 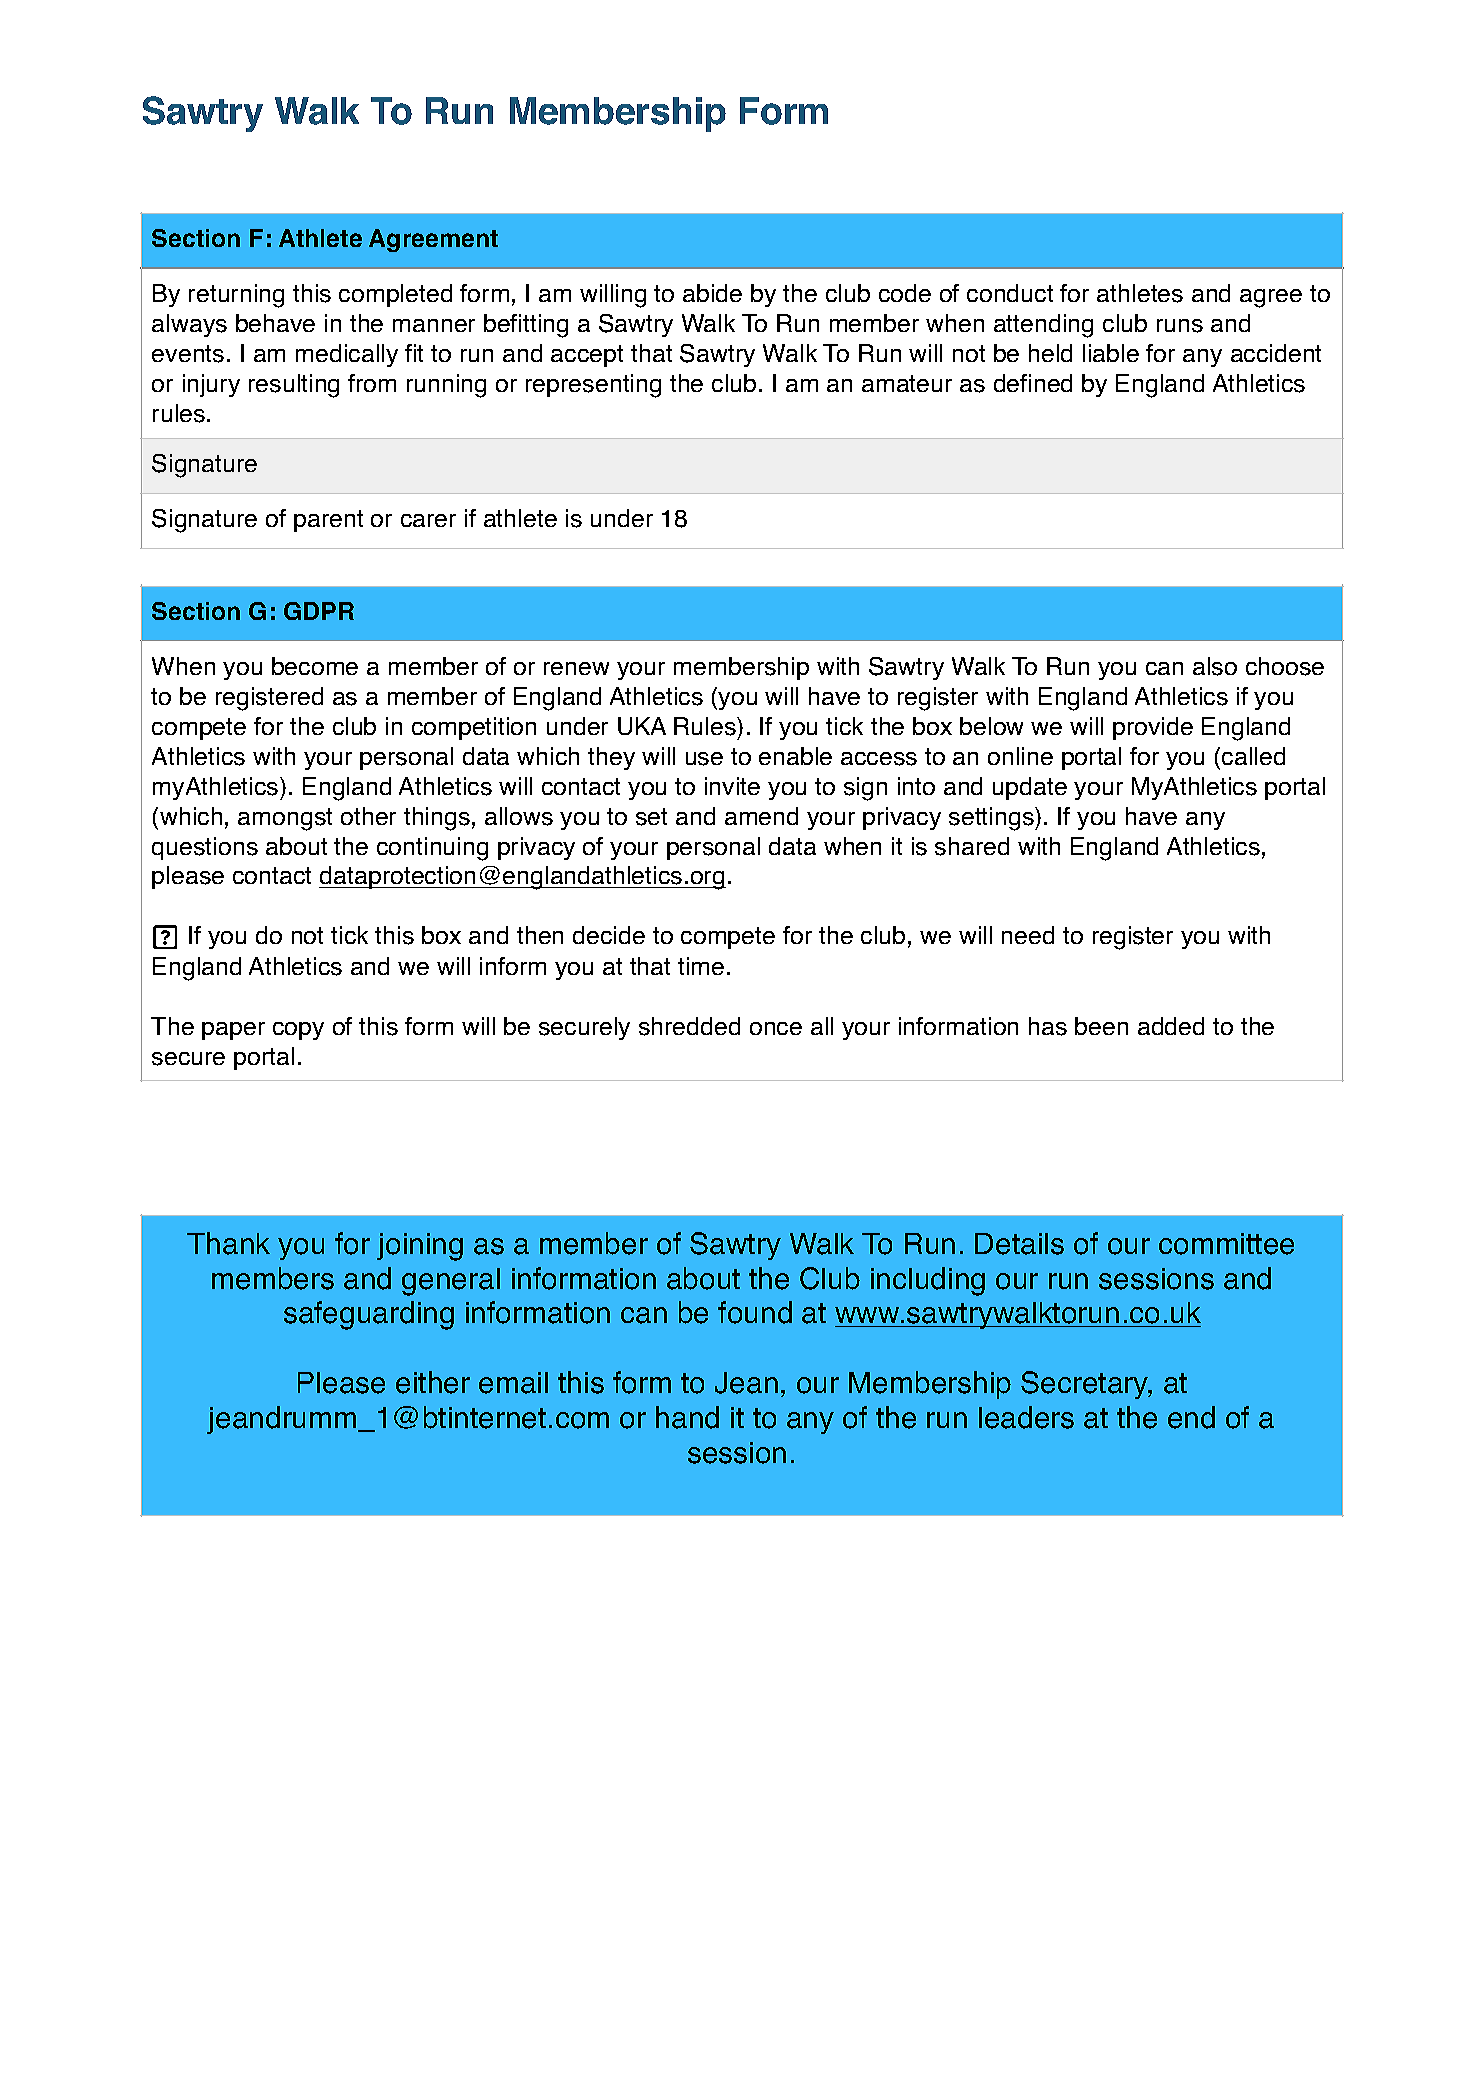 What do you see at coordinates (285, 819) in the screenshot?
I see `amongst` at bounding box center [285, 819].
